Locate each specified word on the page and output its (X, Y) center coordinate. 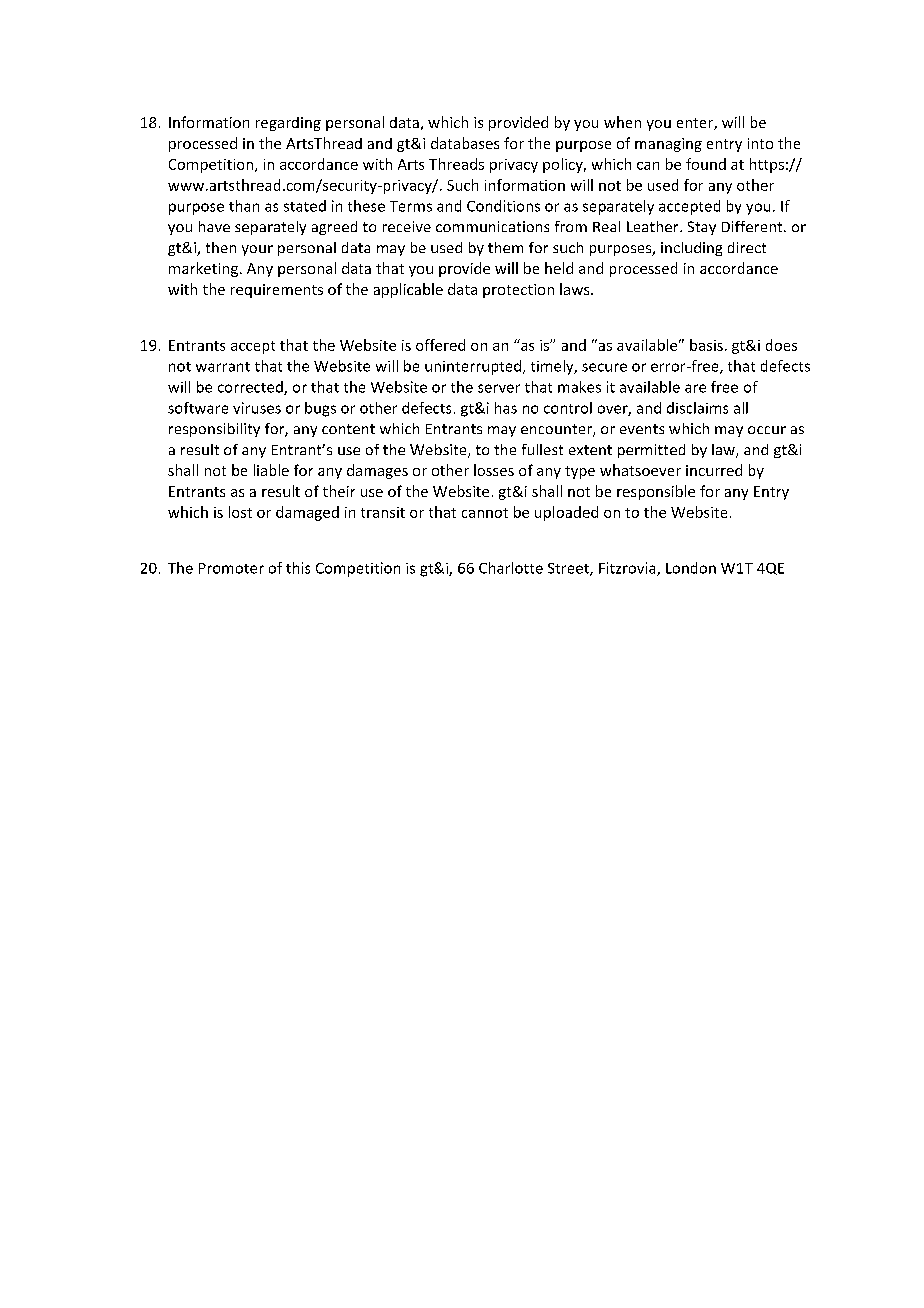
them (505, 247)
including (691, 249)
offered (440, 345)
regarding (288, 124)
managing (668, 145)
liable (271, 470)
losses (494, 470)
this (298, 568)
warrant (223, 367)
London (691, 568)
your (257, 250)
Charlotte (511, 568)
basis (706, 345)
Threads (456, 164)
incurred (714, 470)
